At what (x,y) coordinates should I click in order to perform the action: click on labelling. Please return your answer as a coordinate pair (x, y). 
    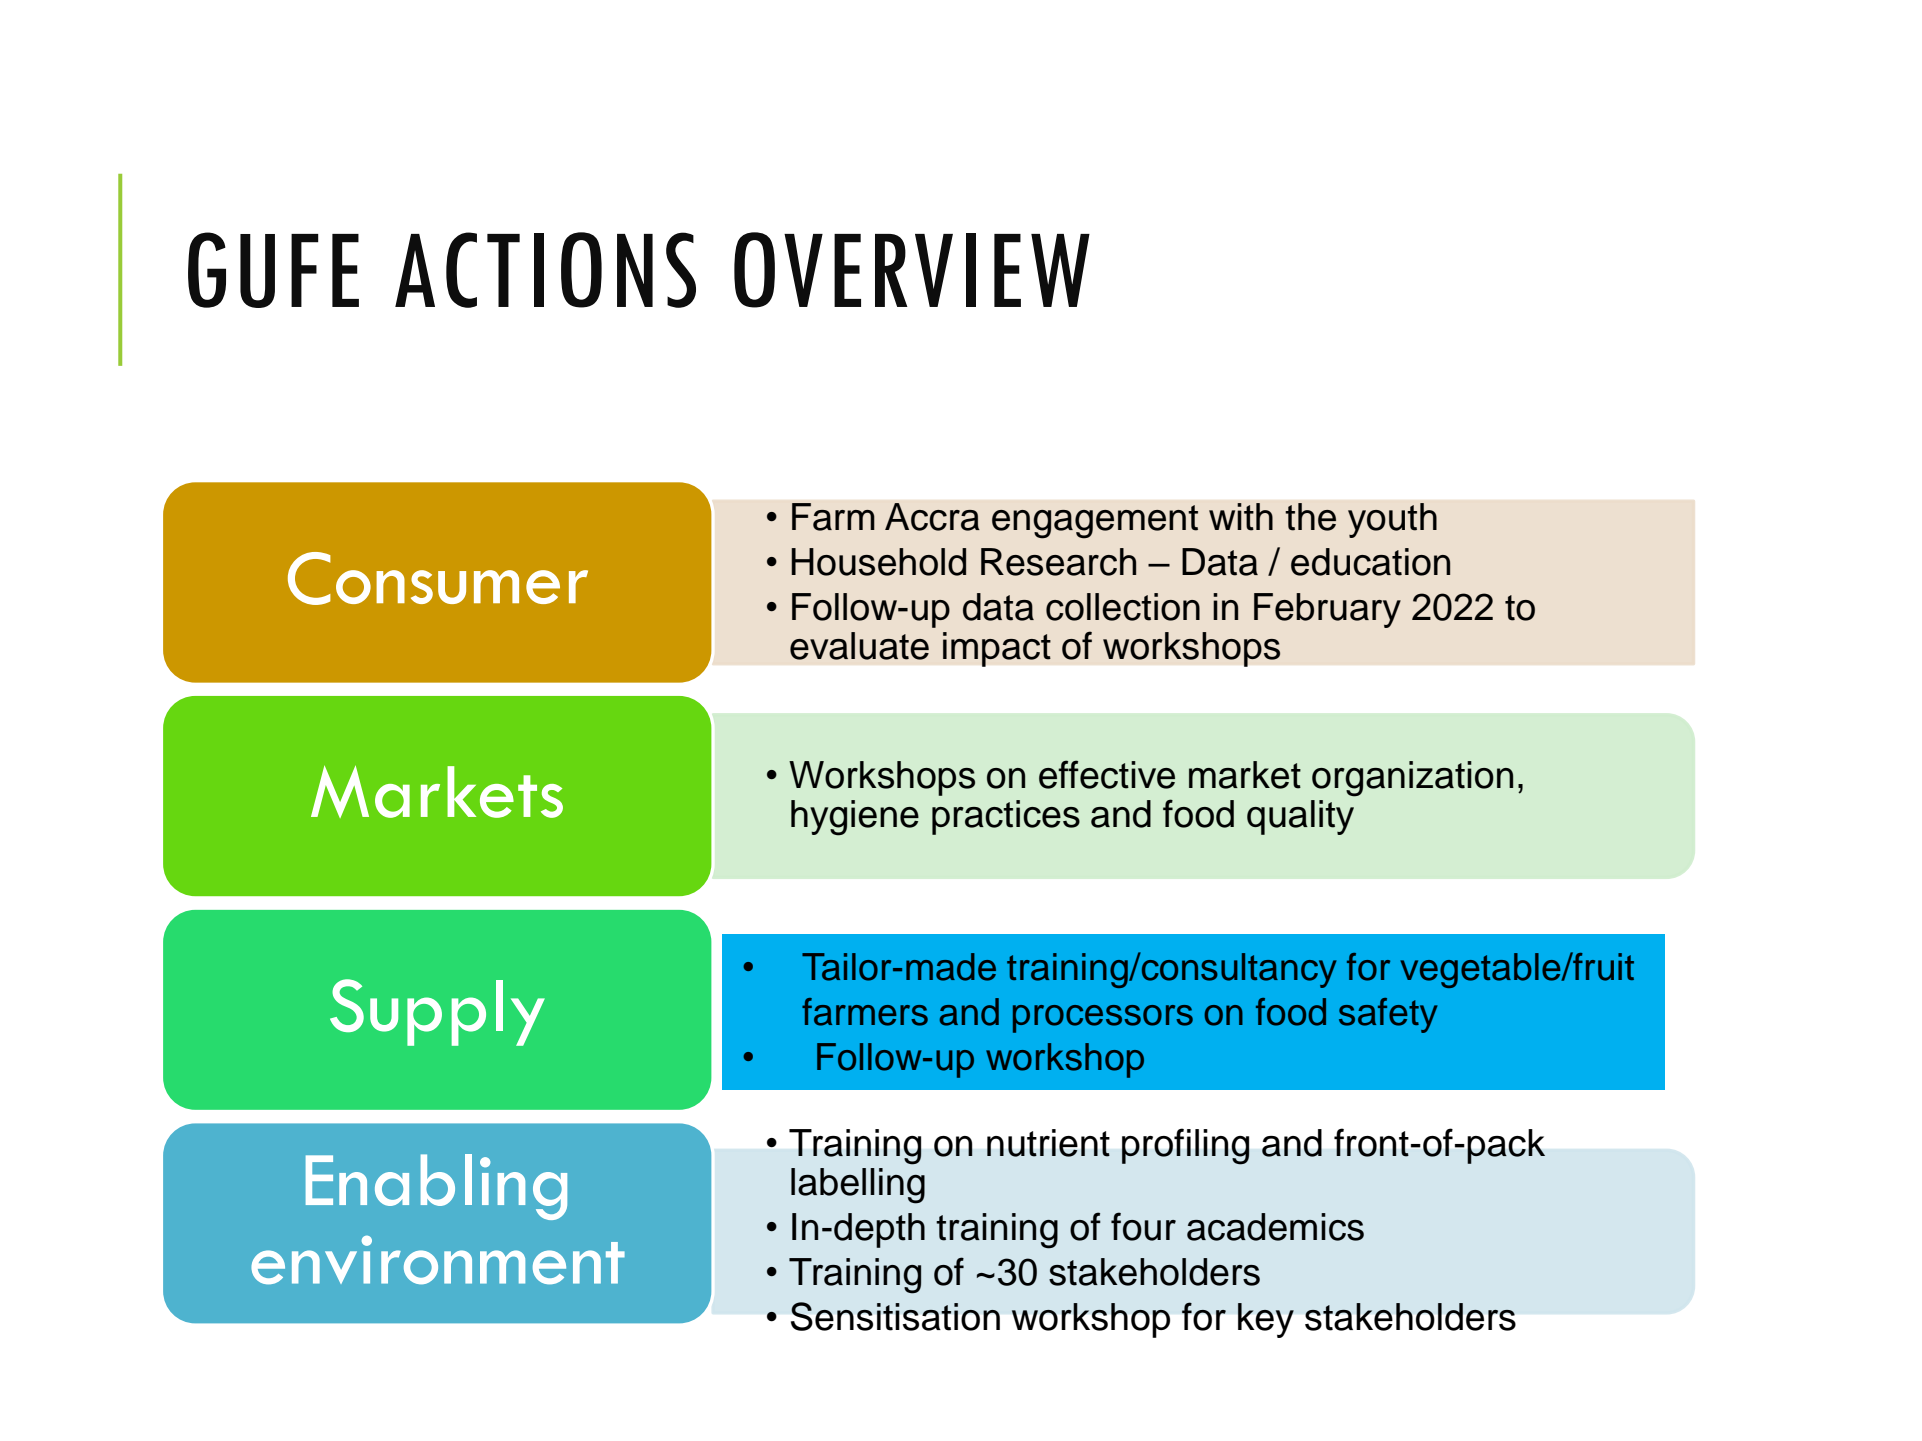
    Looking at the image, I should click on (858, 1186).
